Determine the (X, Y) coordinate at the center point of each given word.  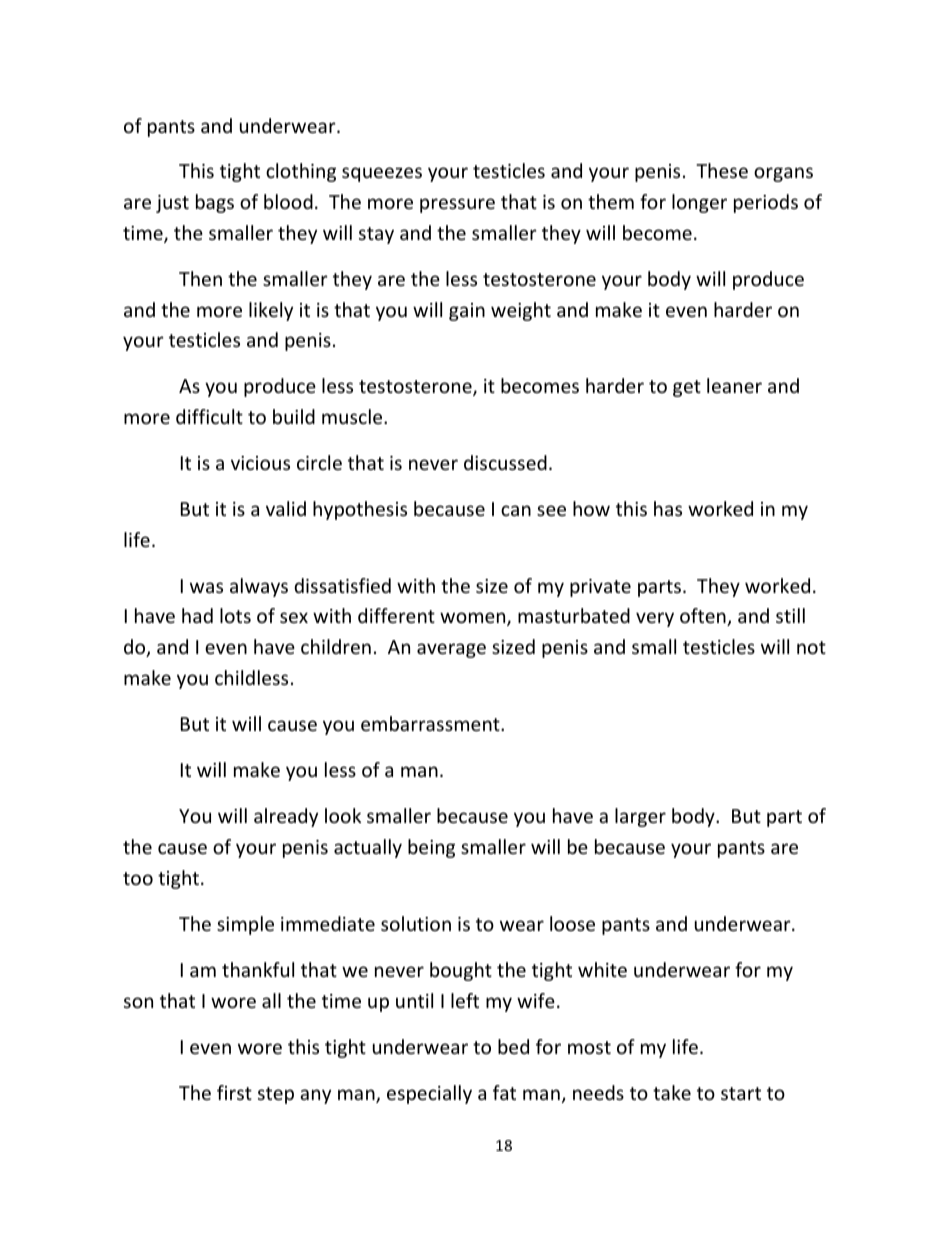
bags (215, 203)
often (704, 617)
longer (699, 203)
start (741, 1093)
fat (504, 1092)
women (474, 619)
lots (235, 615)
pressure (457, 205)
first (234, 1092)
